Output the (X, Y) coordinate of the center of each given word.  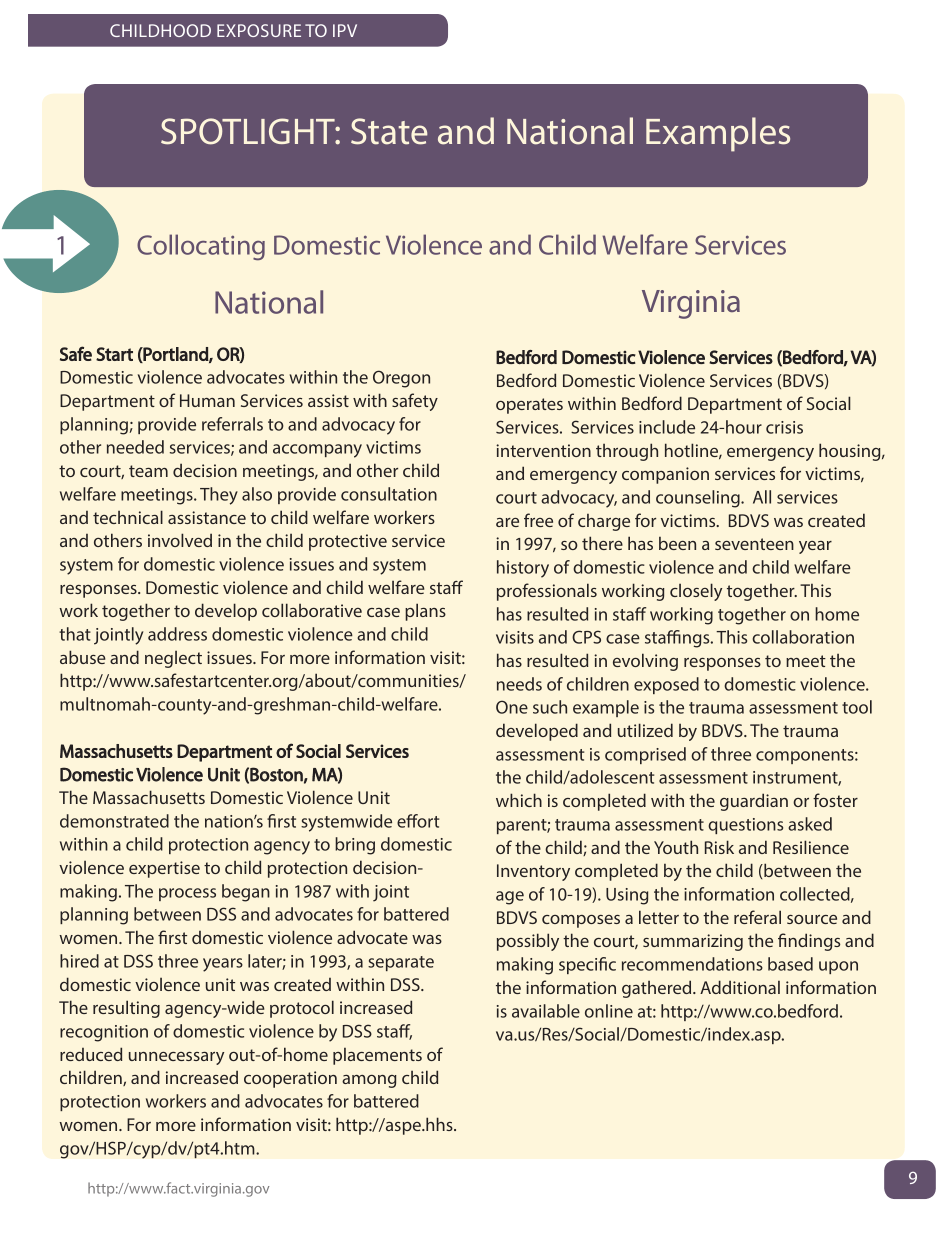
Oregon (401, 379)
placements (377, 1056)
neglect (173, 659)
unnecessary (176, 1058)
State (389, 131)
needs (519, 684)
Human (207, 400)
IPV (345, 30)
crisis (784, 427)
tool (857, 707)
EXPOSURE (259, 30)
